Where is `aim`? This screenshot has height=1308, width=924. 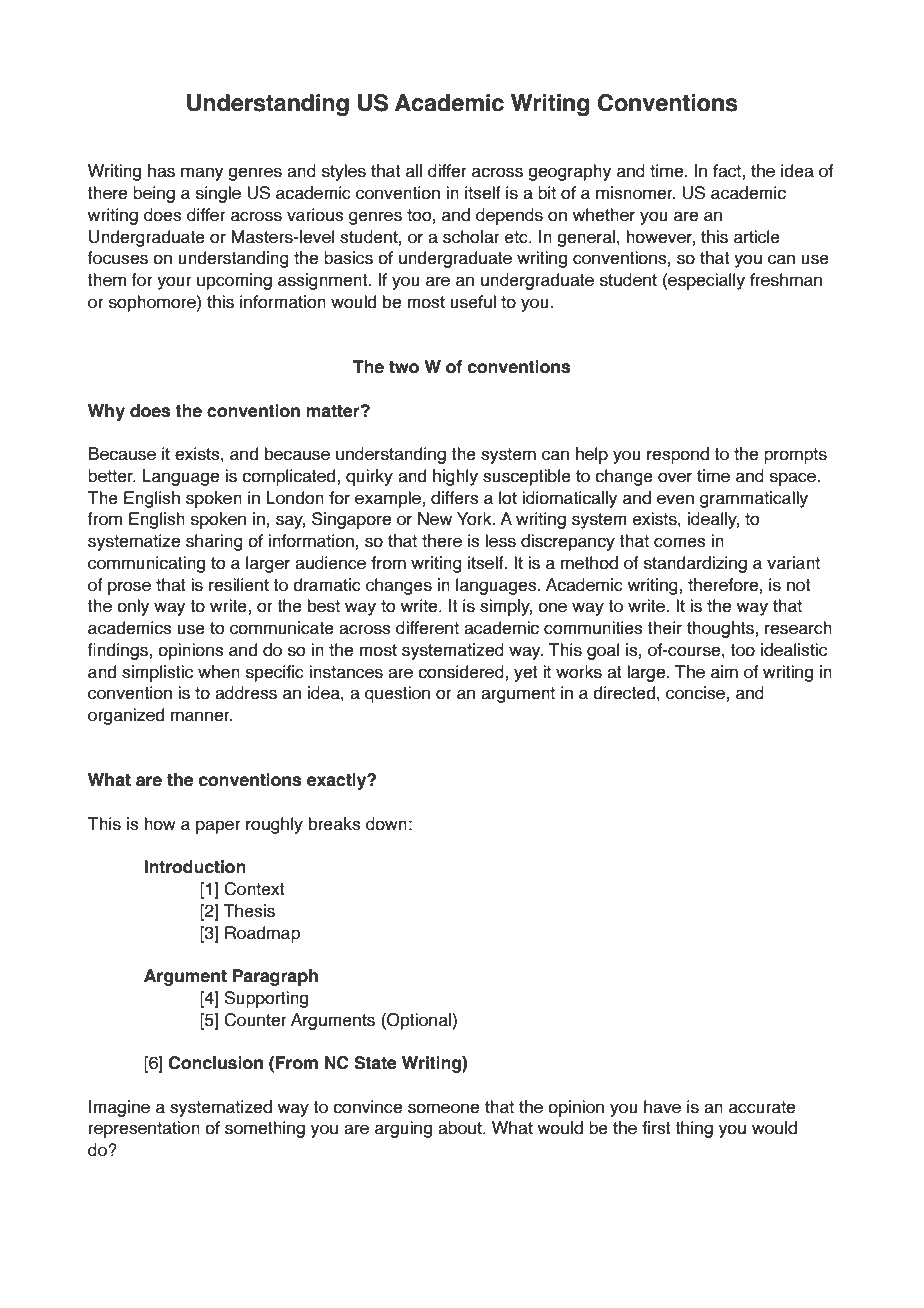 aim is located at coordinates (724, 672).
